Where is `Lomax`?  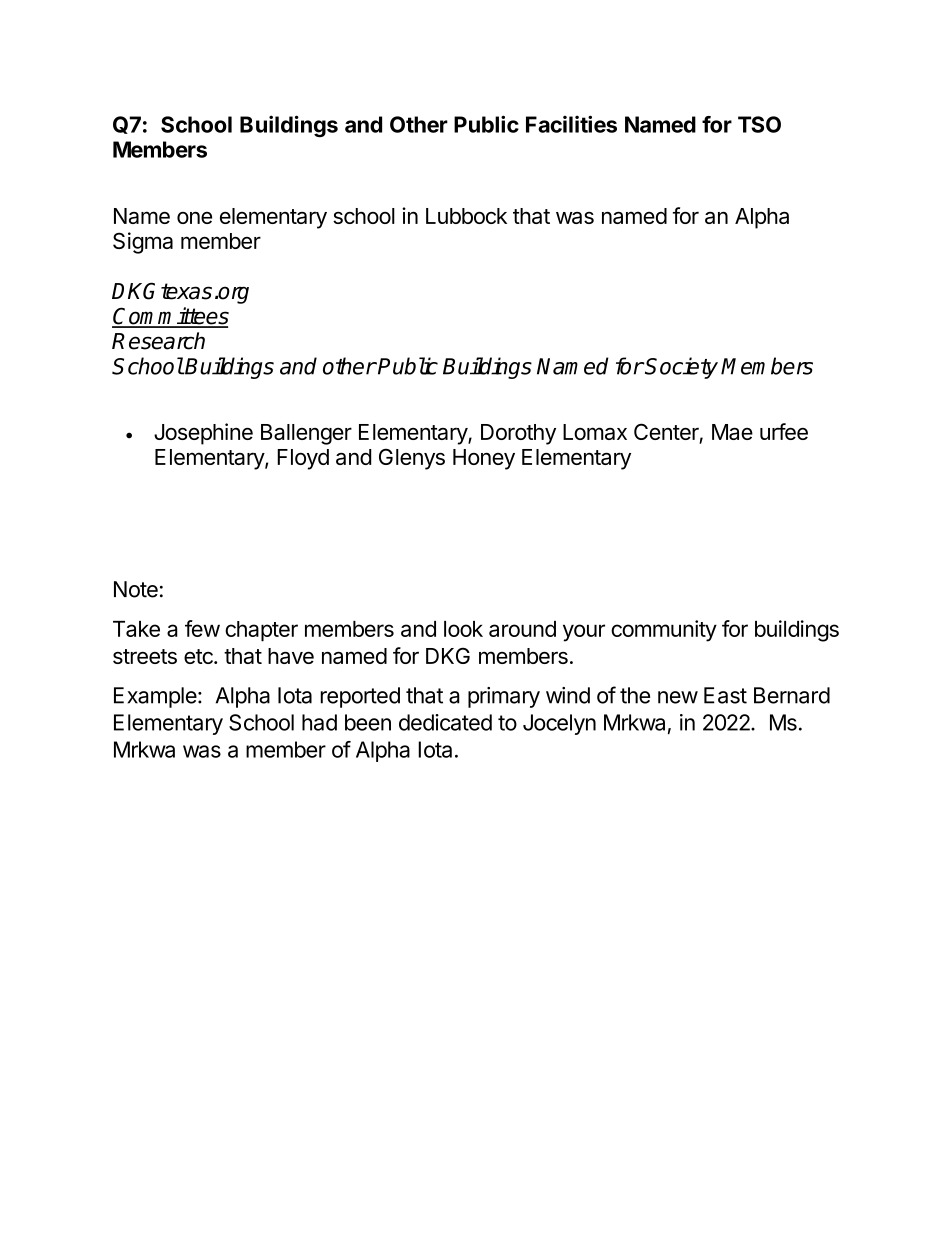
Lomax is located at coordinates (595, 432).
